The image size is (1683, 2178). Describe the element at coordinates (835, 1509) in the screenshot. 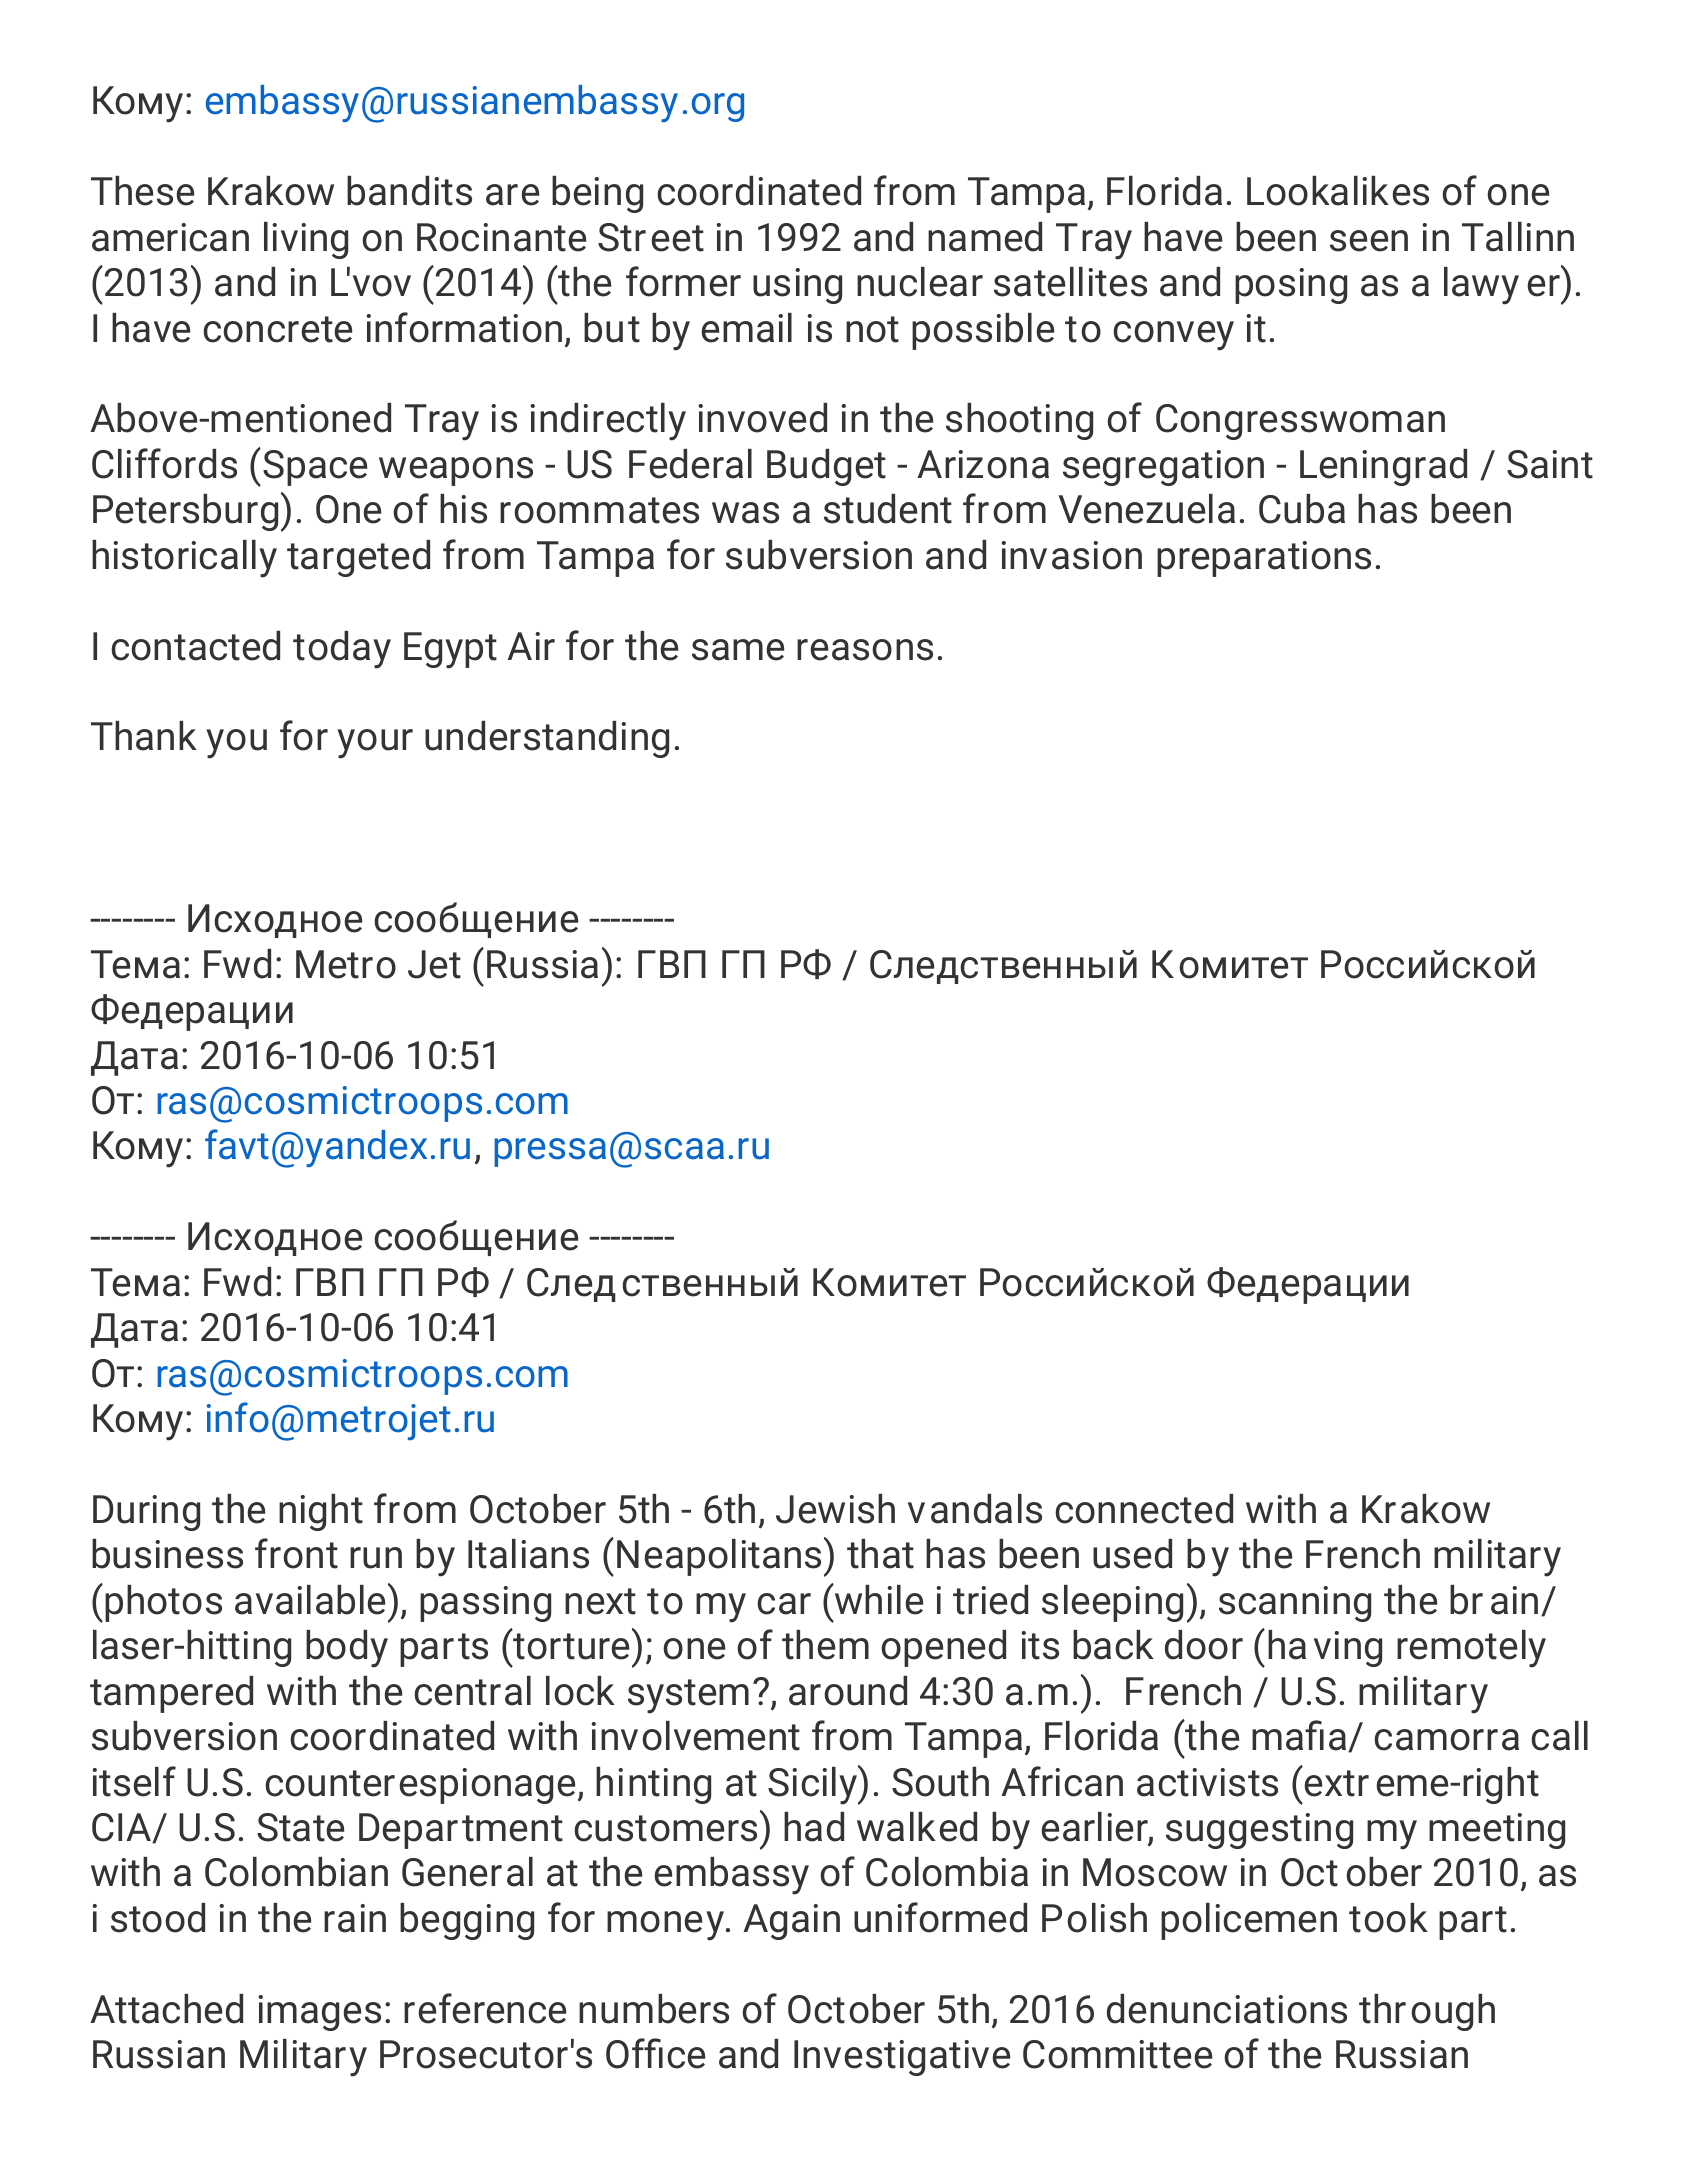

I see `Jewish` at that location.
